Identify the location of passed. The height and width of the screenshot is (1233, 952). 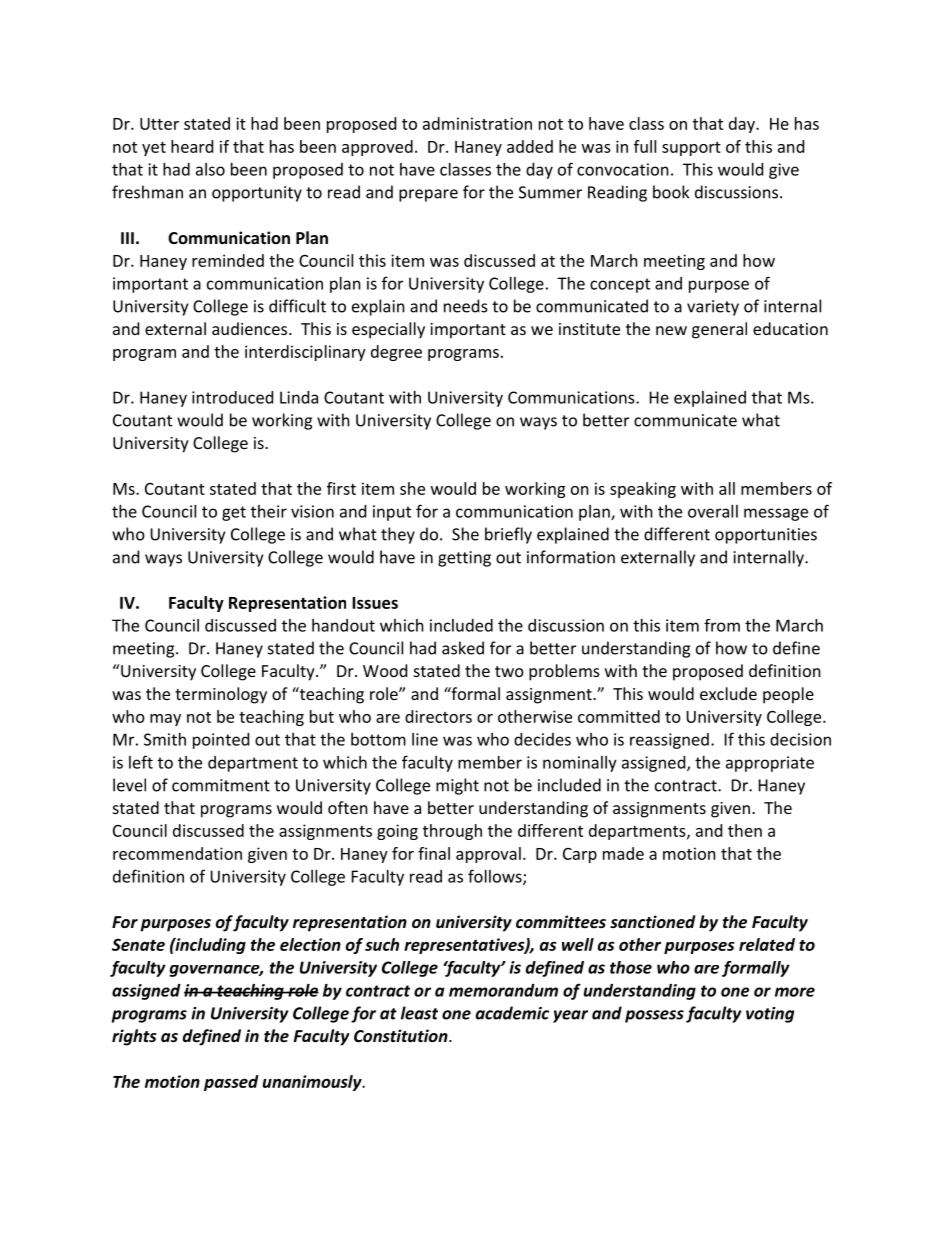
(231, 1083).
